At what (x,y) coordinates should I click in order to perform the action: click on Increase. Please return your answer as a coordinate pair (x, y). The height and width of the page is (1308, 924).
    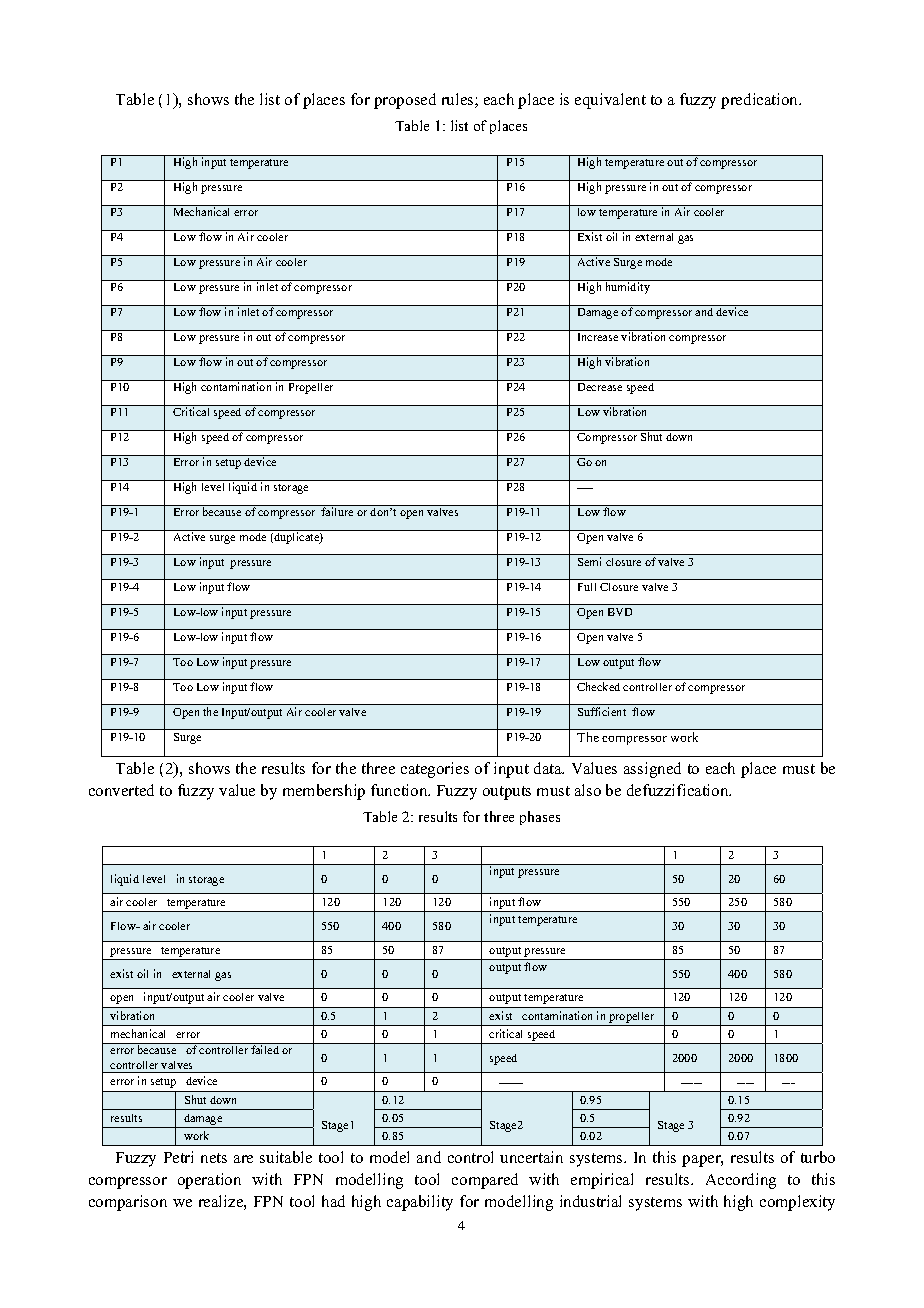
    Looking at the image, I should click on (598, 337).
